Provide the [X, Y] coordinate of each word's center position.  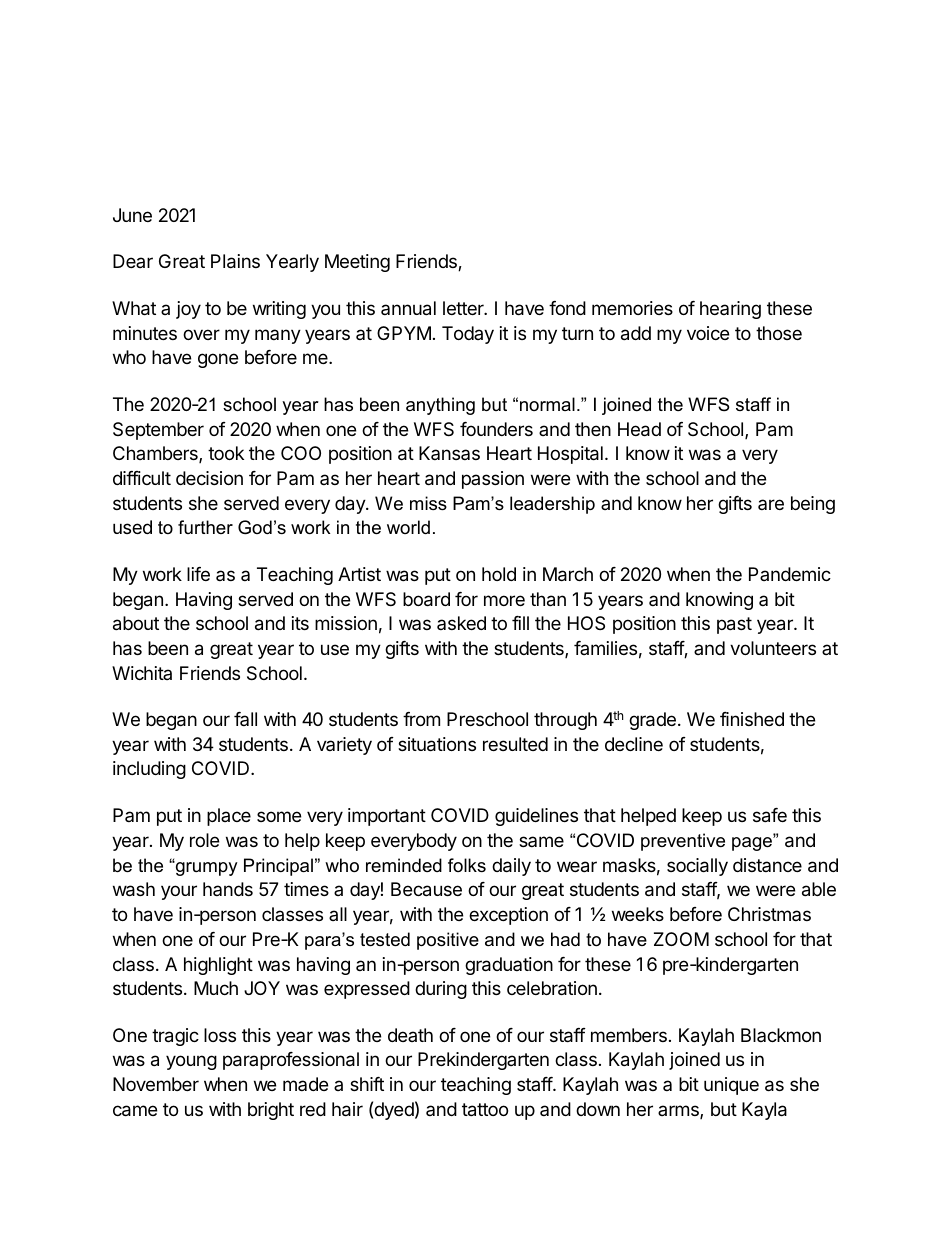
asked [461, 623]
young [191, 1062]
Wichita [142, 673]
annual [408, 308]
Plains [235, 261]
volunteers [773, 648]
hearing [730, 310]
